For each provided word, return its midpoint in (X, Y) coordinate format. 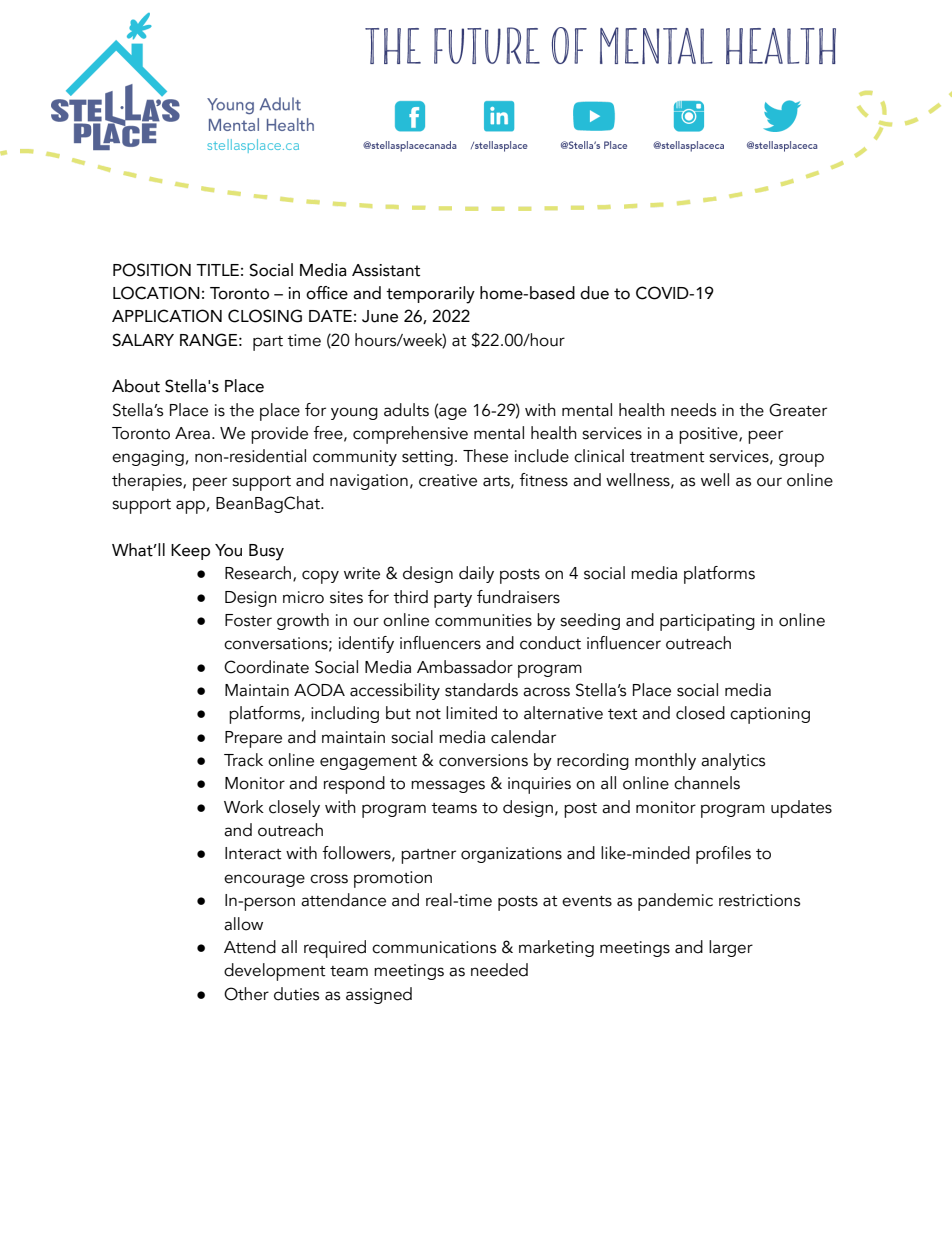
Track (243, 760)
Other (246, 994)
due (594, 293)
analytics (733, 761)
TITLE (217, 270)
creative (448, 480)
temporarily (430, 295)
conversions (483, 760)
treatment (667, 457)
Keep (190, 552)
